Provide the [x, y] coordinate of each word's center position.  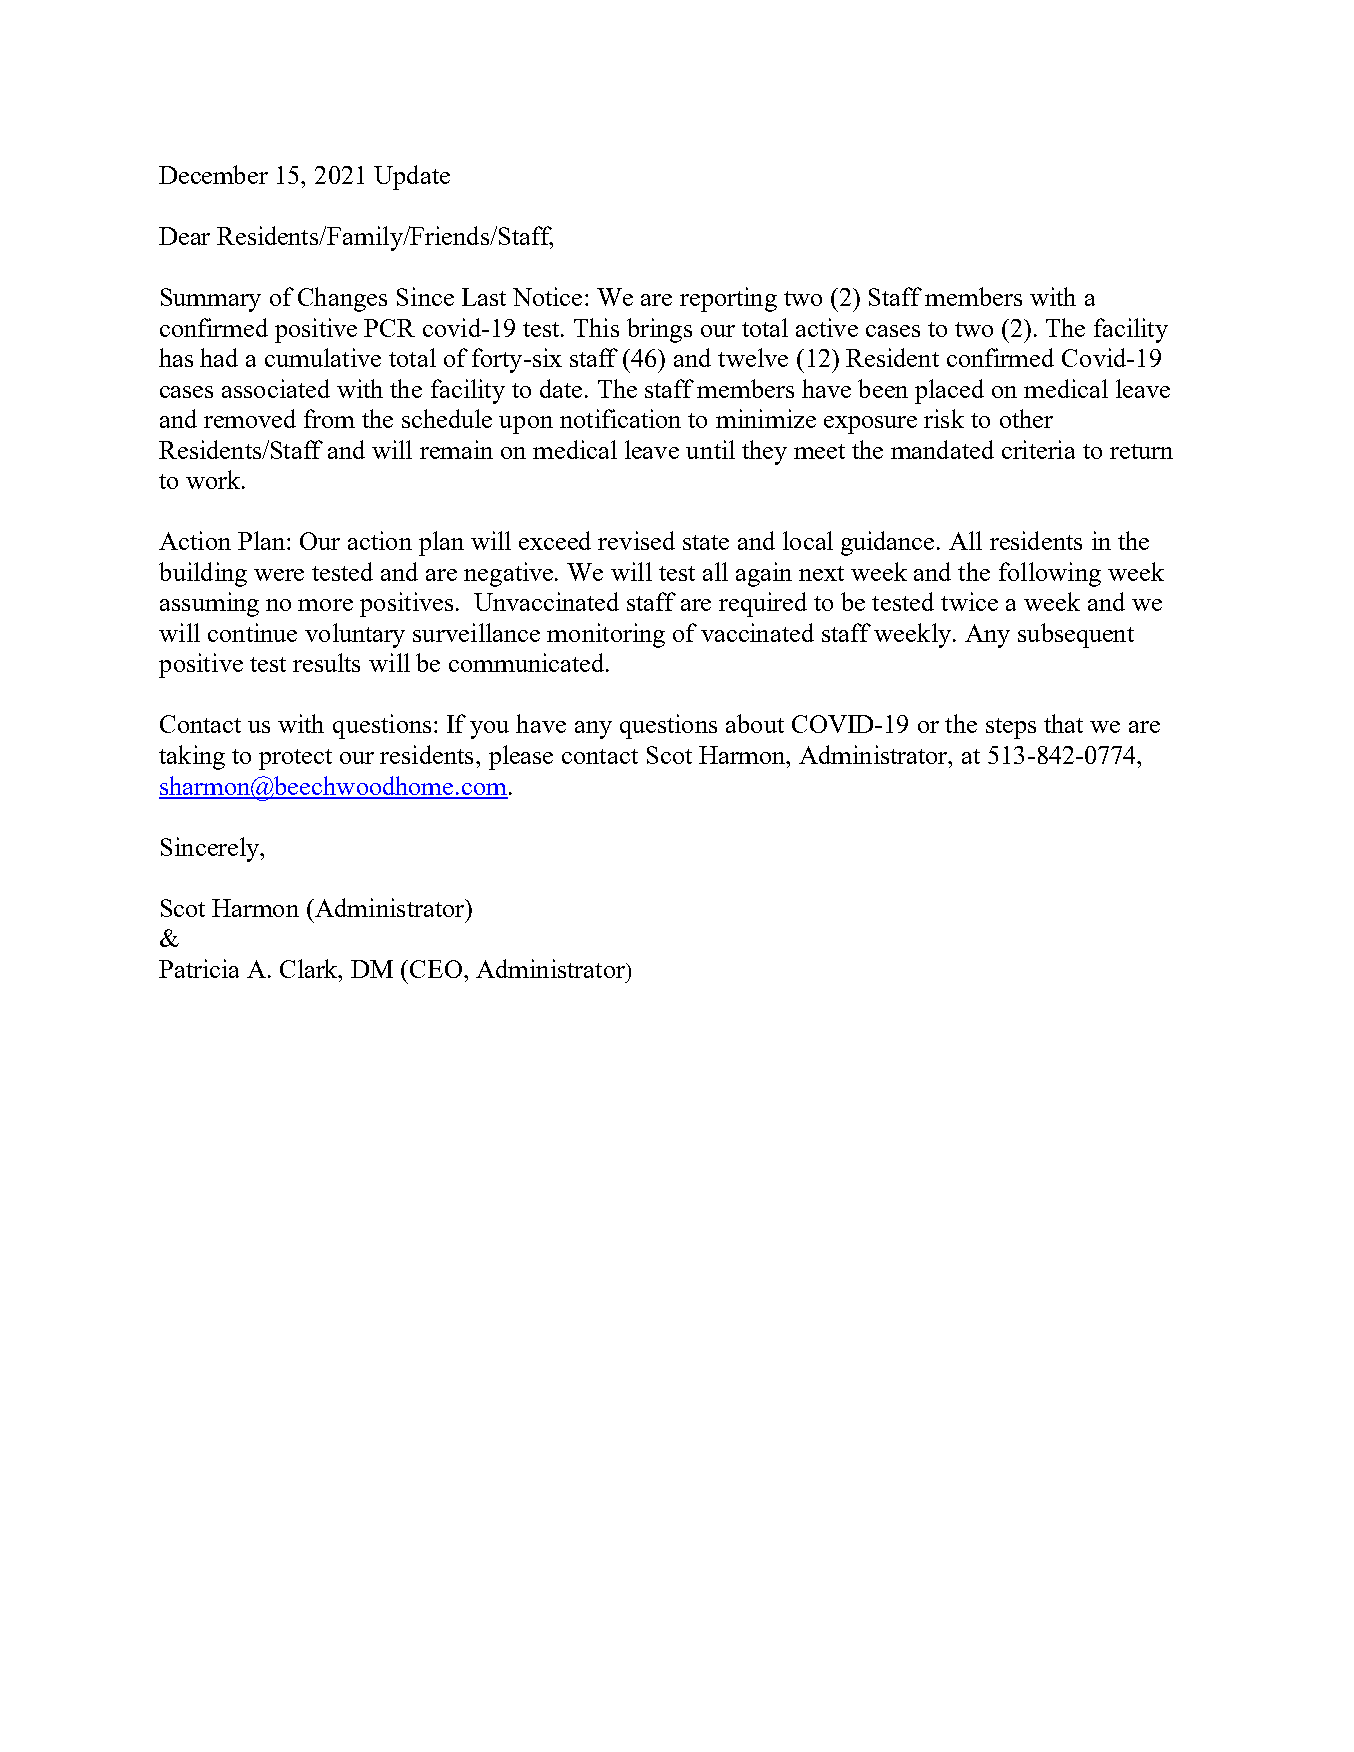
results [326, 662]
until [710, 449]
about [755, 723]
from [329, 418]
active [827, 327]
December [213, 174]
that [1063, 723]
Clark [310, 968]
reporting [728, 299]
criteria [1038, 449]
